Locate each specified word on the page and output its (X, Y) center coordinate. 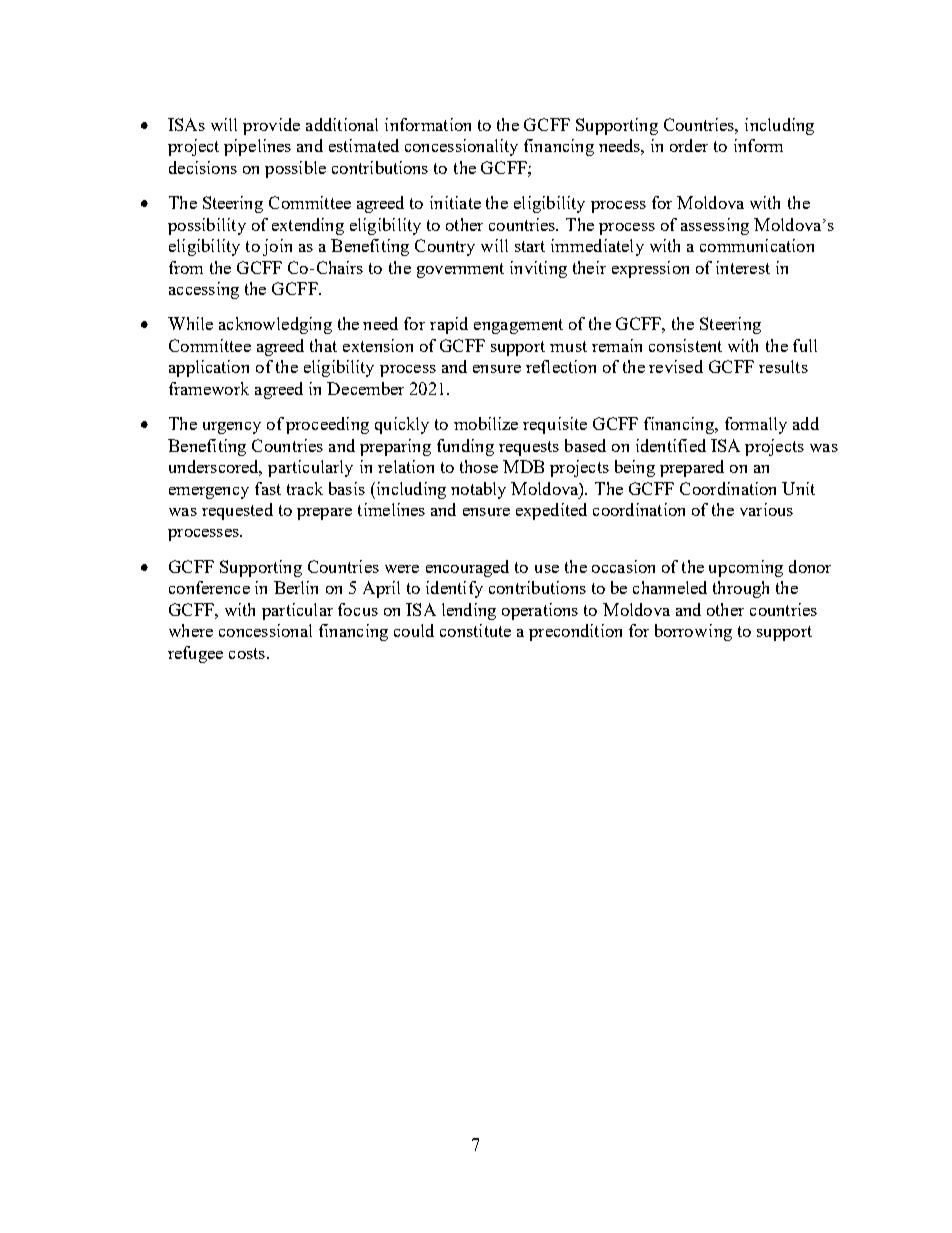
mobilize (486, 423)
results (783, 366)
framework (209, 388)
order (689, 145)
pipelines (257, 147)
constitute (475, 630)
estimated (364, 145)
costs (247, 653)
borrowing (693, 632)
